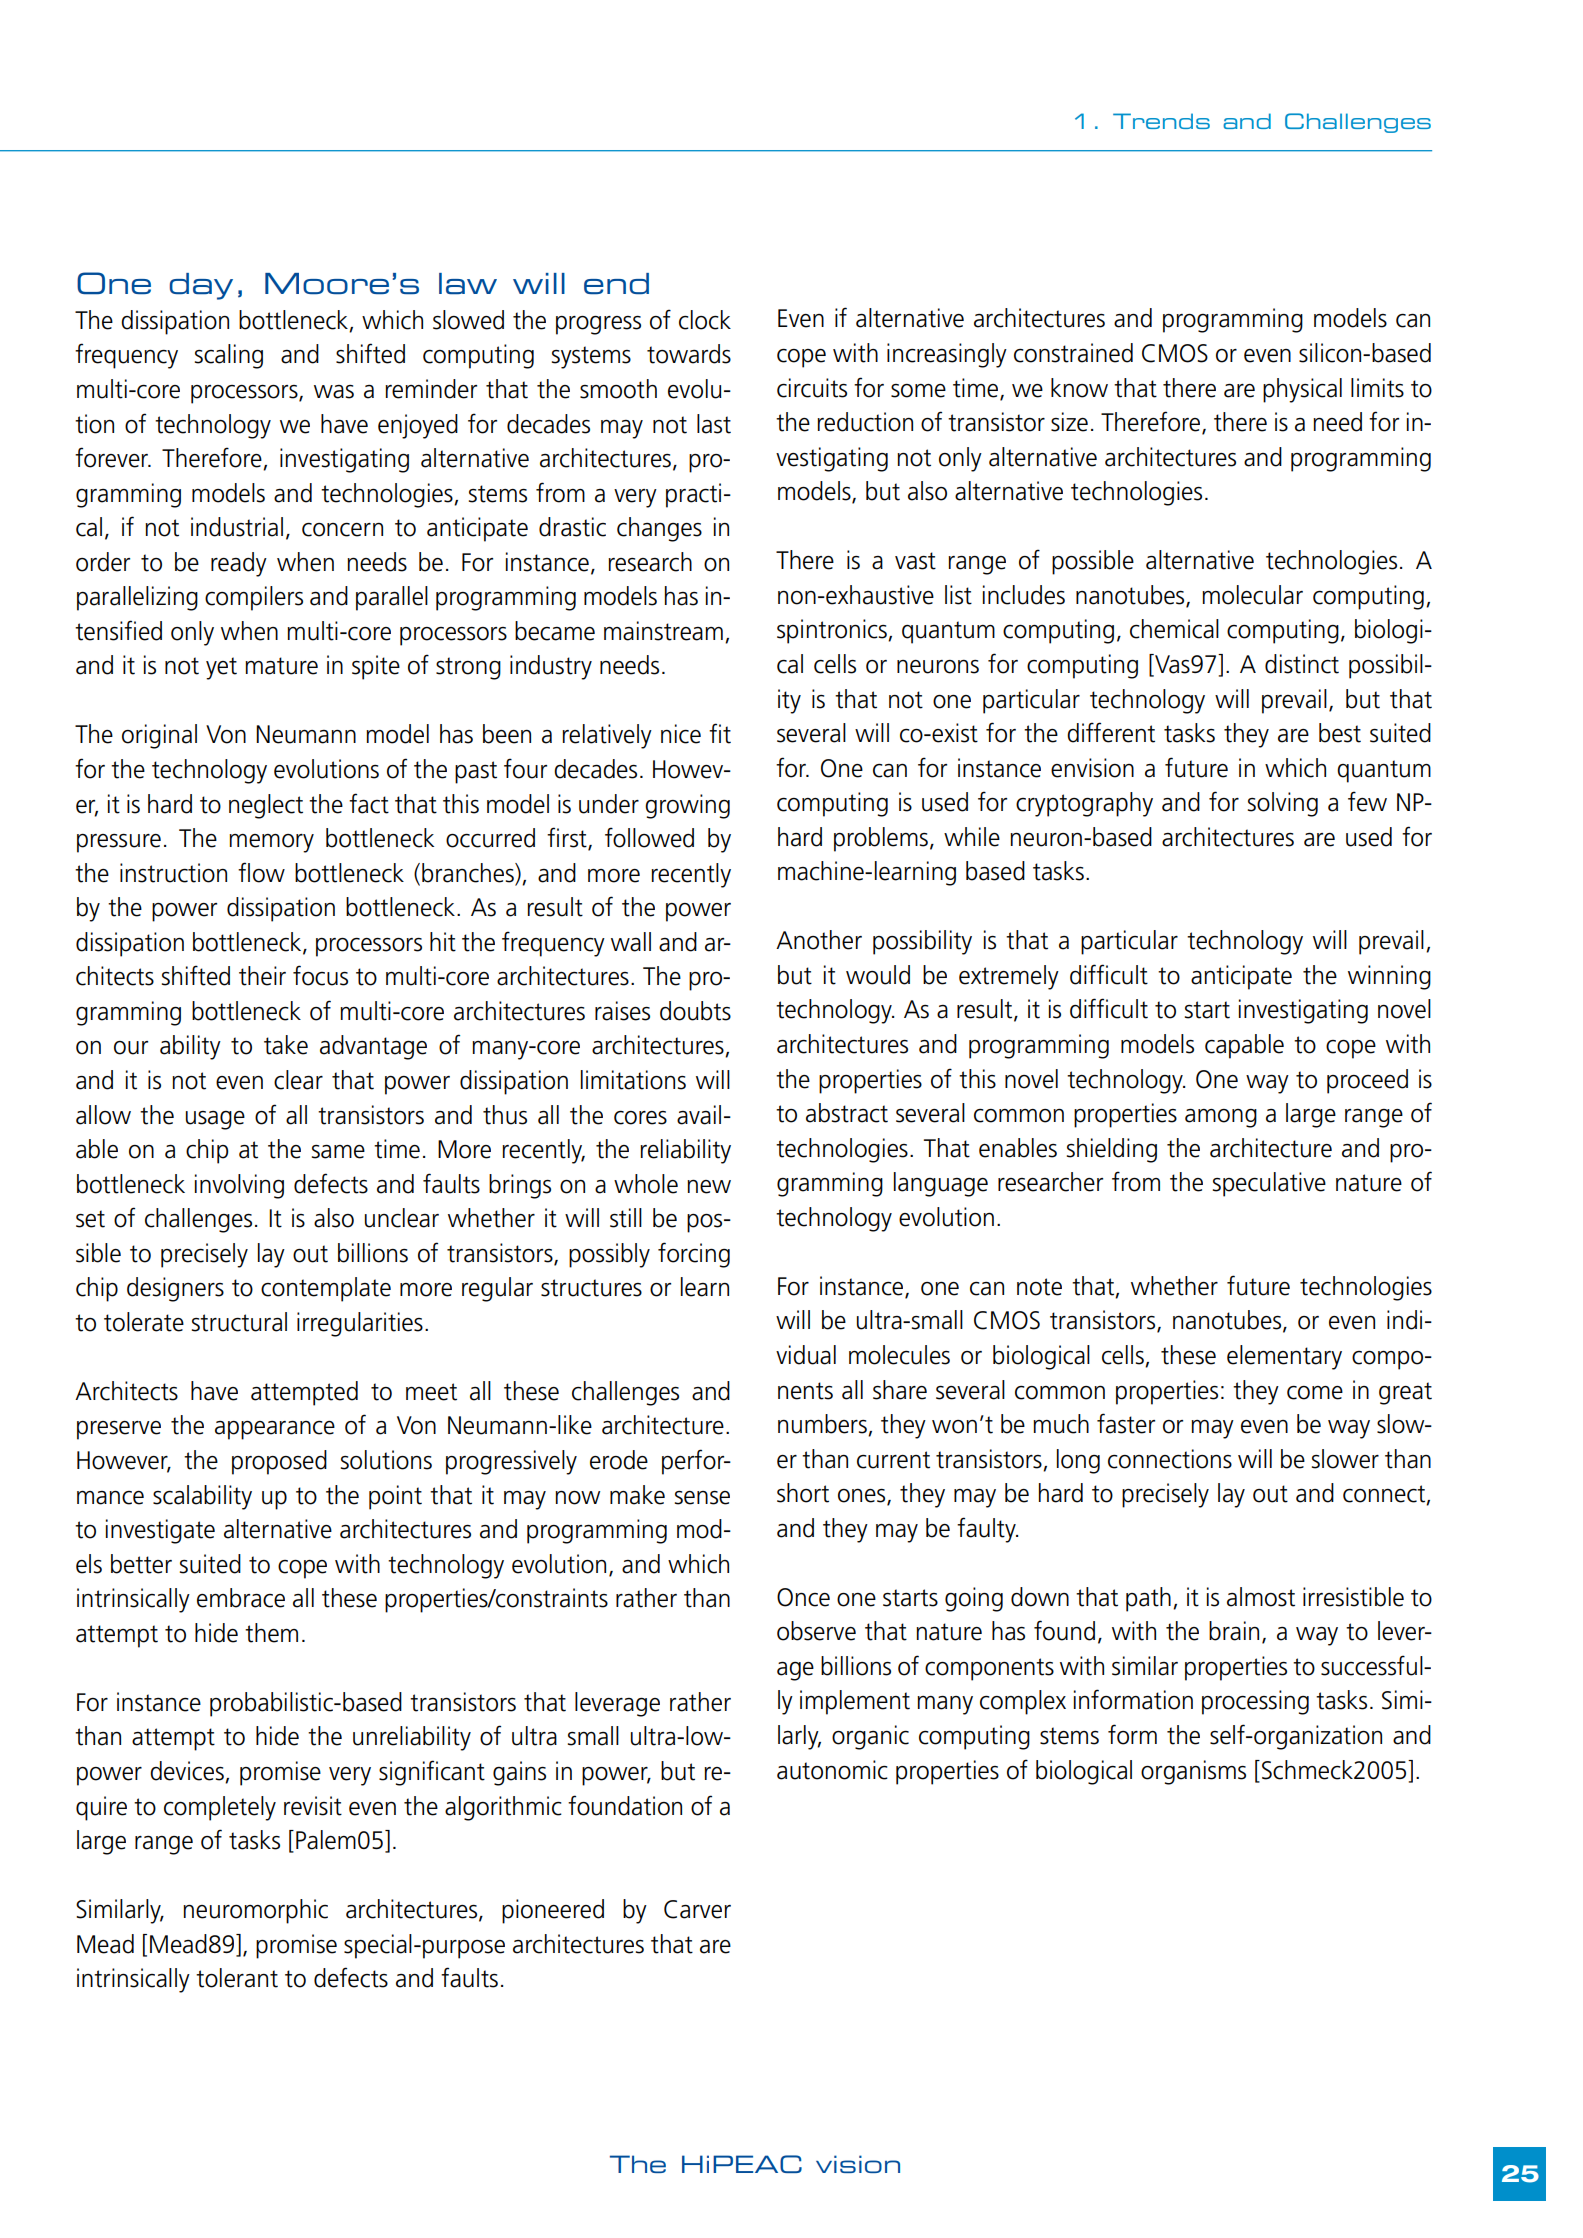 This screenshot has height=2238, width=1583. What do you see at coordinates (239, 1322) in the screenshot?
I see `structural` at bounding box center [239, 1322].
